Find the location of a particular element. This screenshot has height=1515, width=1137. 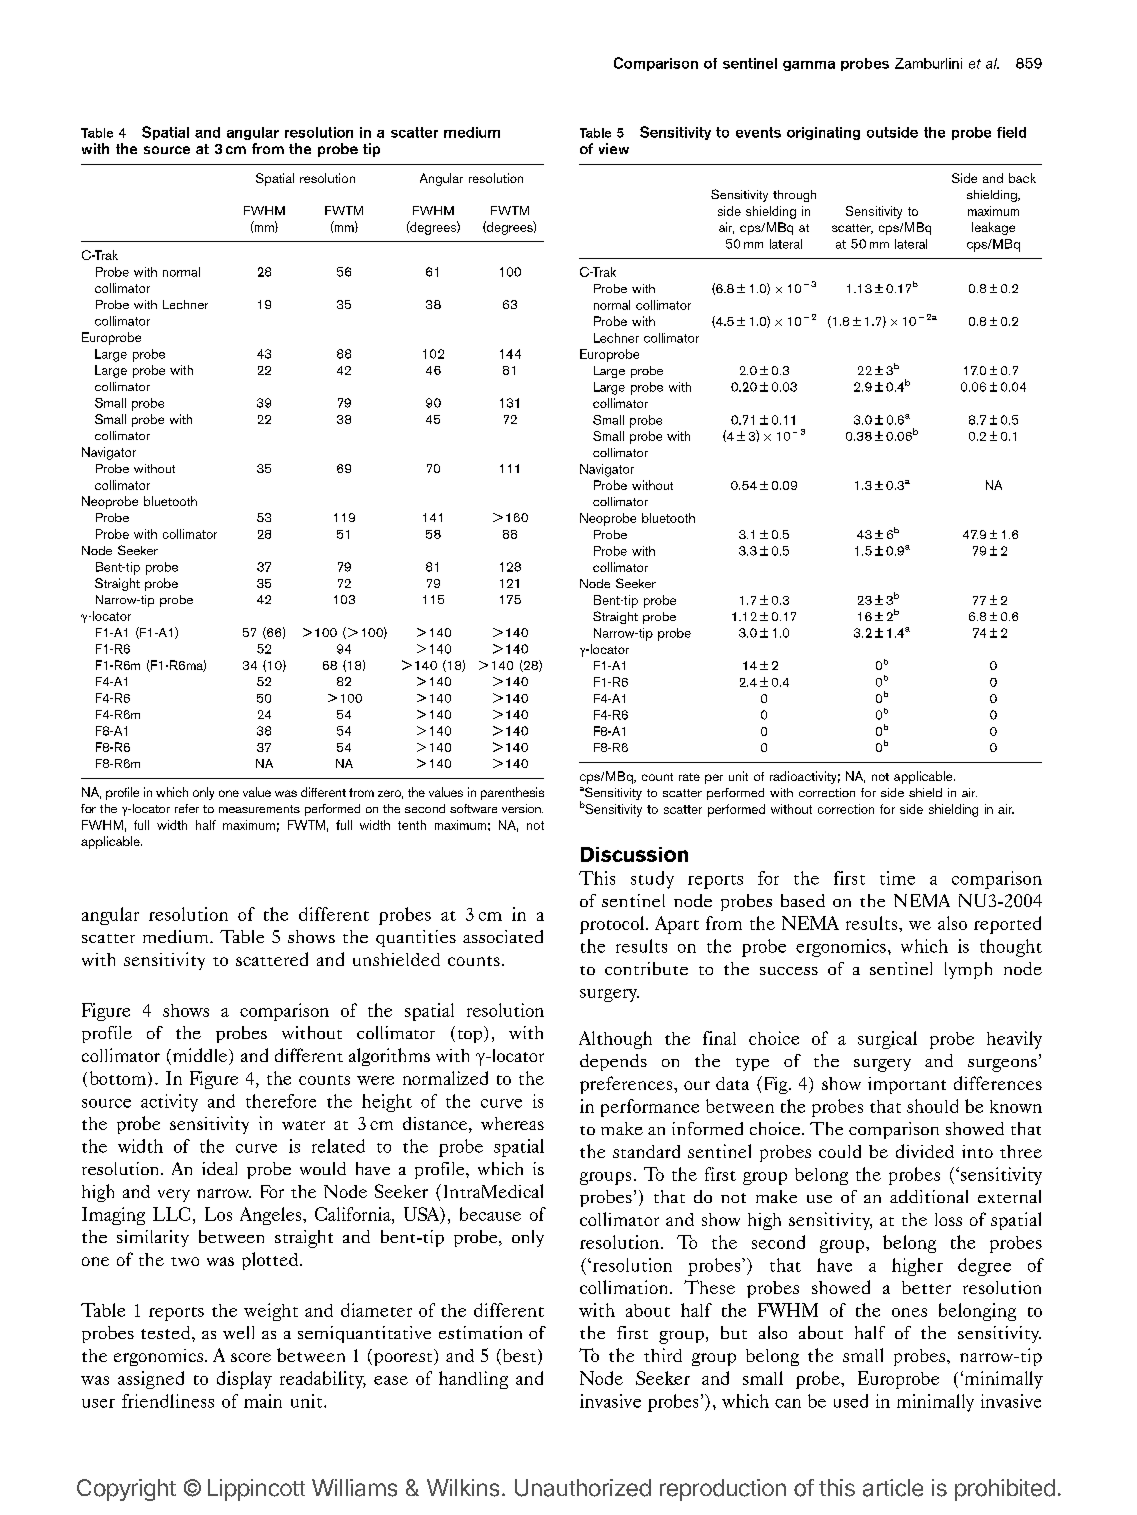

leakage is located at coordinates (993, 228).
